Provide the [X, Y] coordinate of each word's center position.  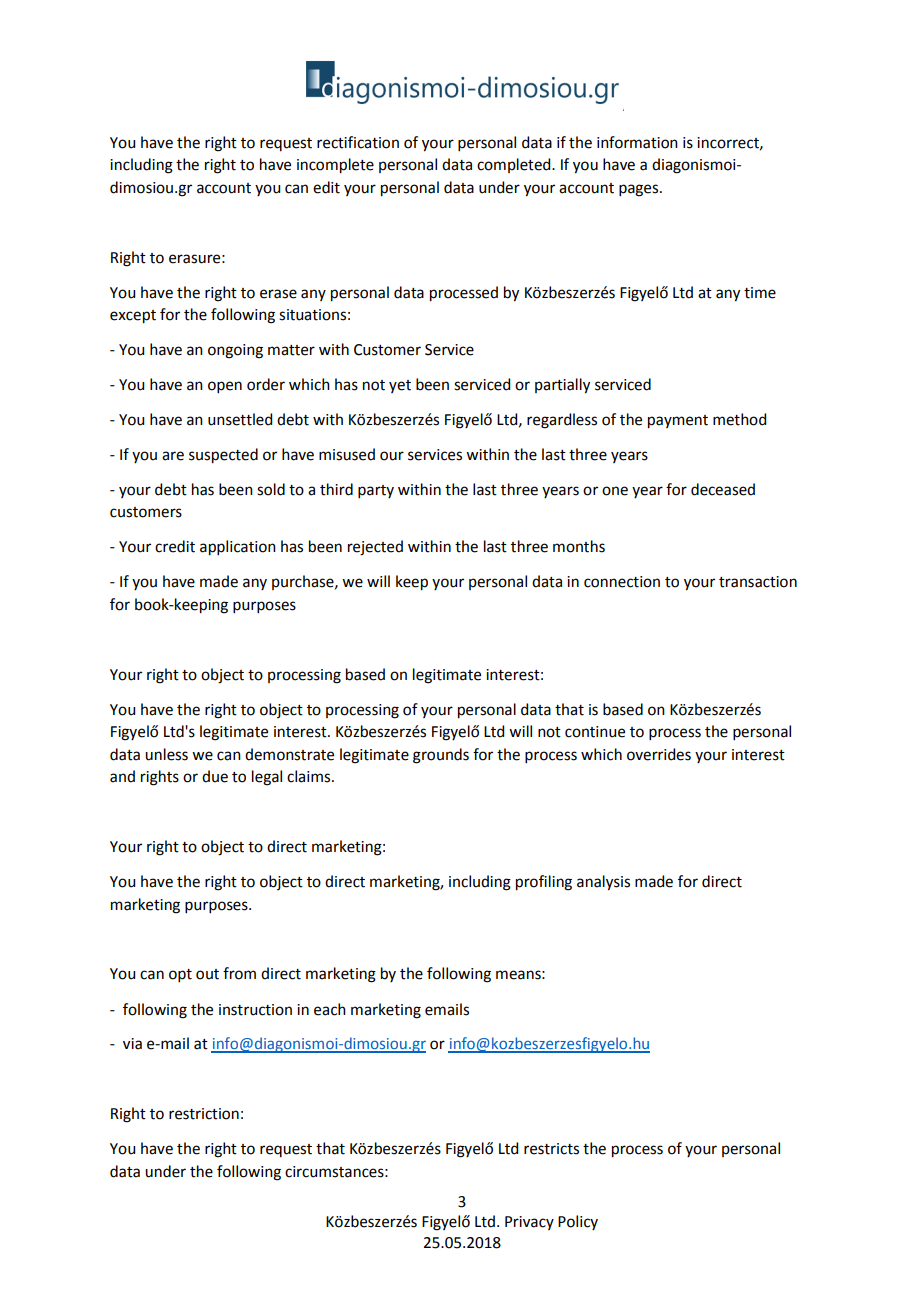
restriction [204, 1114]
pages [640, 190]
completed [515, 165]
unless [166, 754]
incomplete [335, 166]
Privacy [529, 1223]
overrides [659, 754]
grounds [441, 756]
